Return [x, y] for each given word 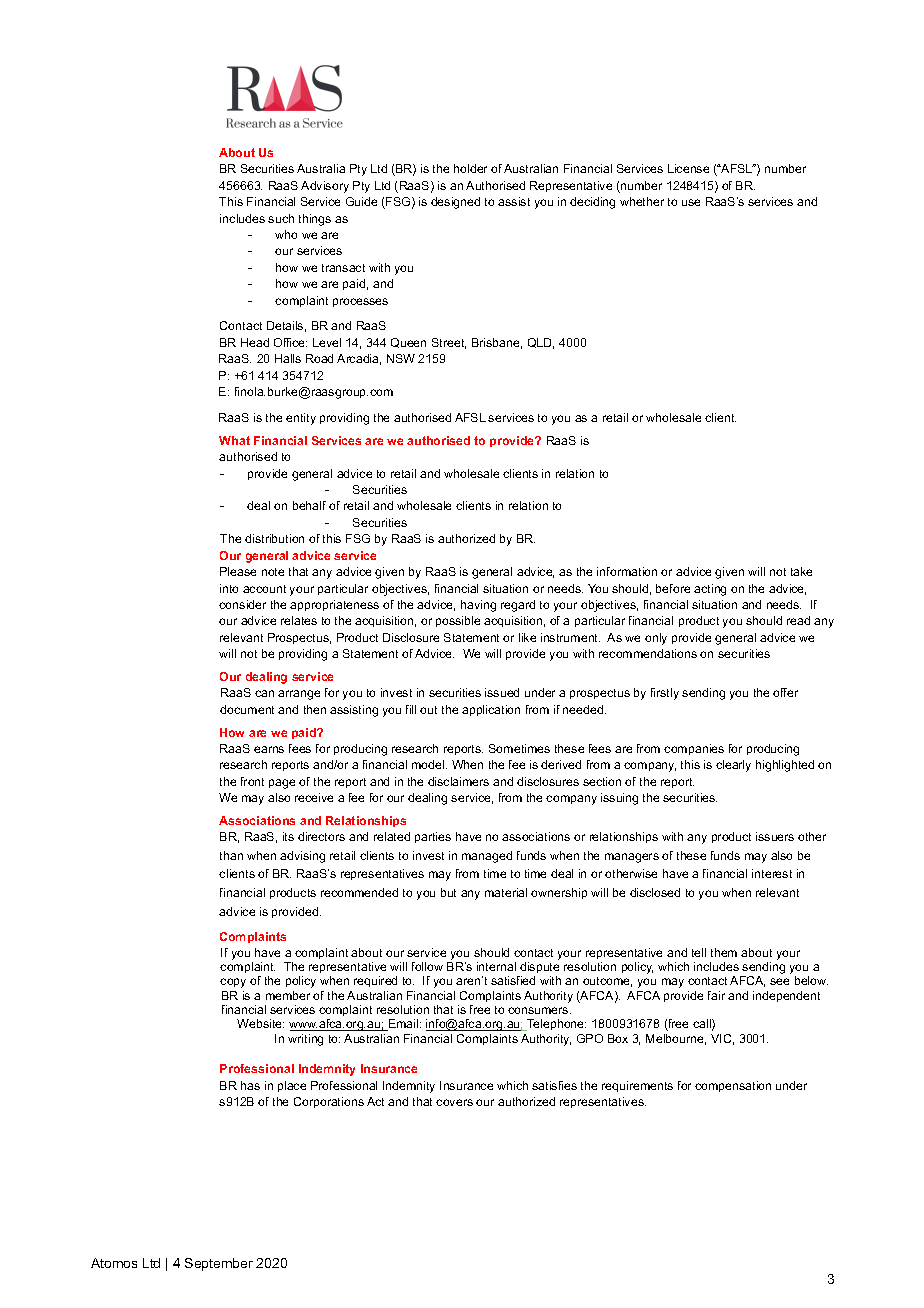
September [219, 1264]
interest [772, 873]
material [506, 892]
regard [518, 606]
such [281, 218]
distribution [274, 538]
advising [302, 857]
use [691, 202]
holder [470, 168]
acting [710, 590]
